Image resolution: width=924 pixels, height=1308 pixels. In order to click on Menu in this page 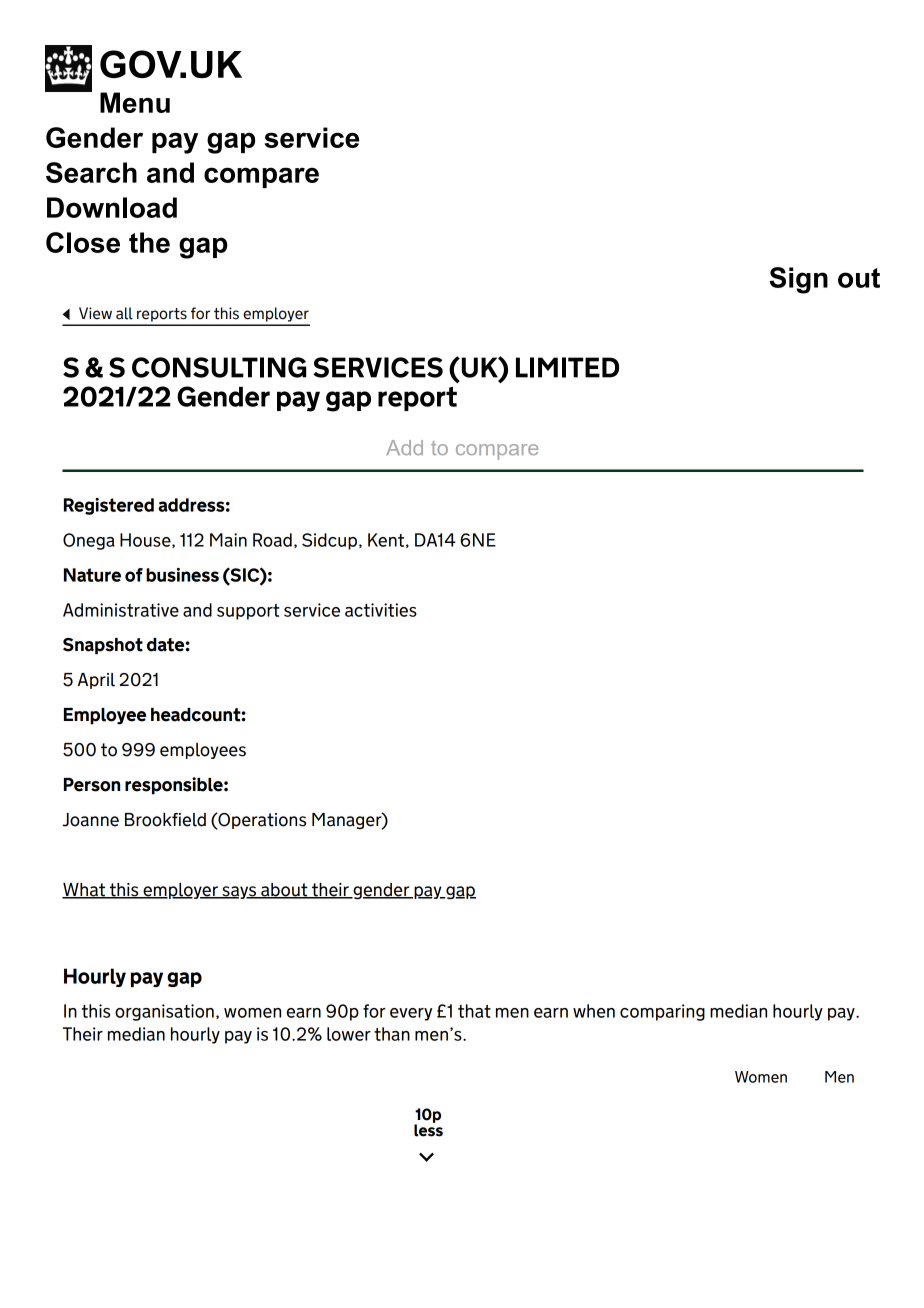, I will do `click(135, 102)`.
